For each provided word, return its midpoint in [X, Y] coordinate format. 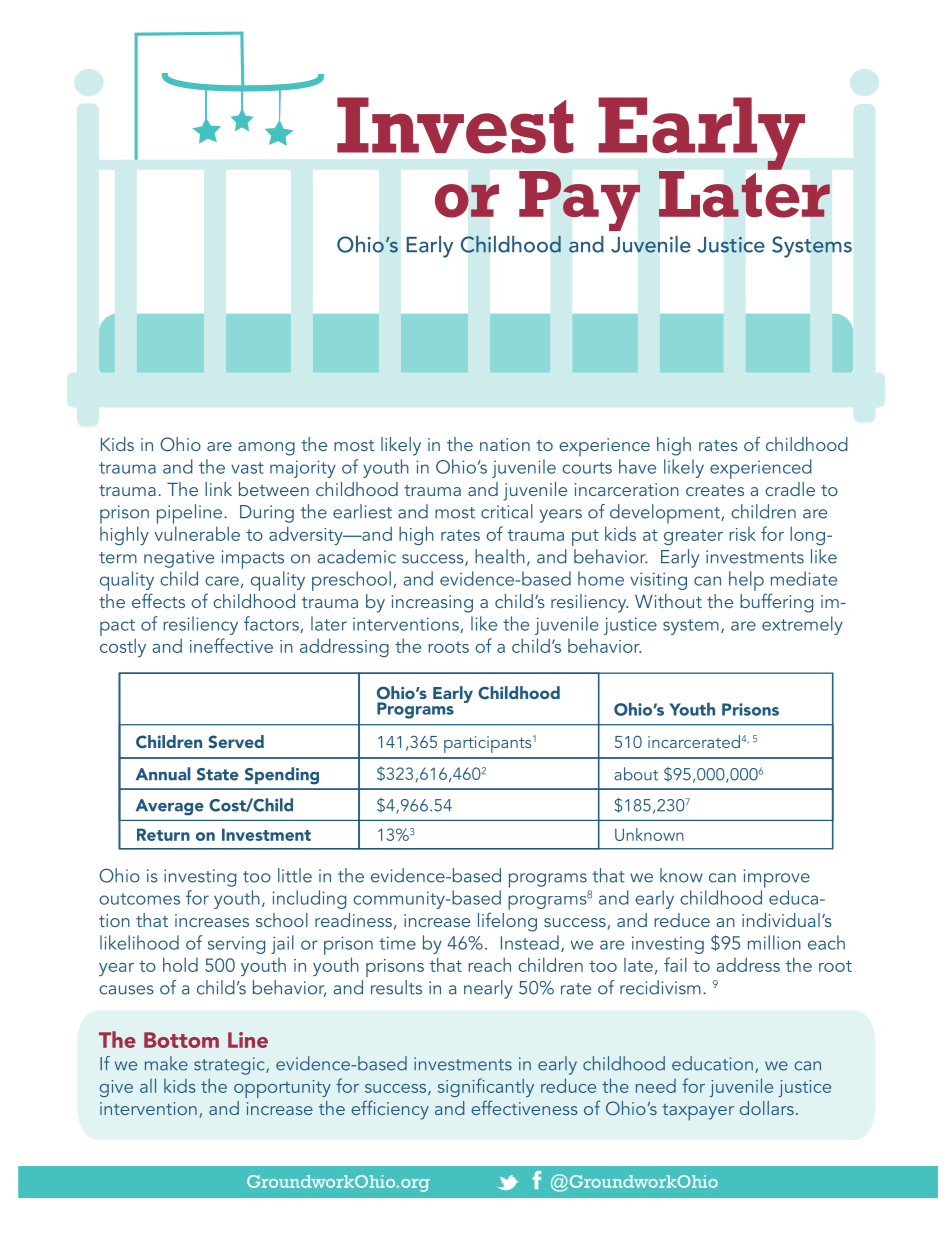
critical [507, 511]
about [636, 774]
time [397, 943]
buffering [776, 603]
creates [715, 490]
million [774, 942]
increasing [432, 604]
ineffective [231, 645]
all [148, 1085]
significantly [486, 1087]
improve [777, 878]
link [218, 489]
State [218, 774]
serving [236, 945]
